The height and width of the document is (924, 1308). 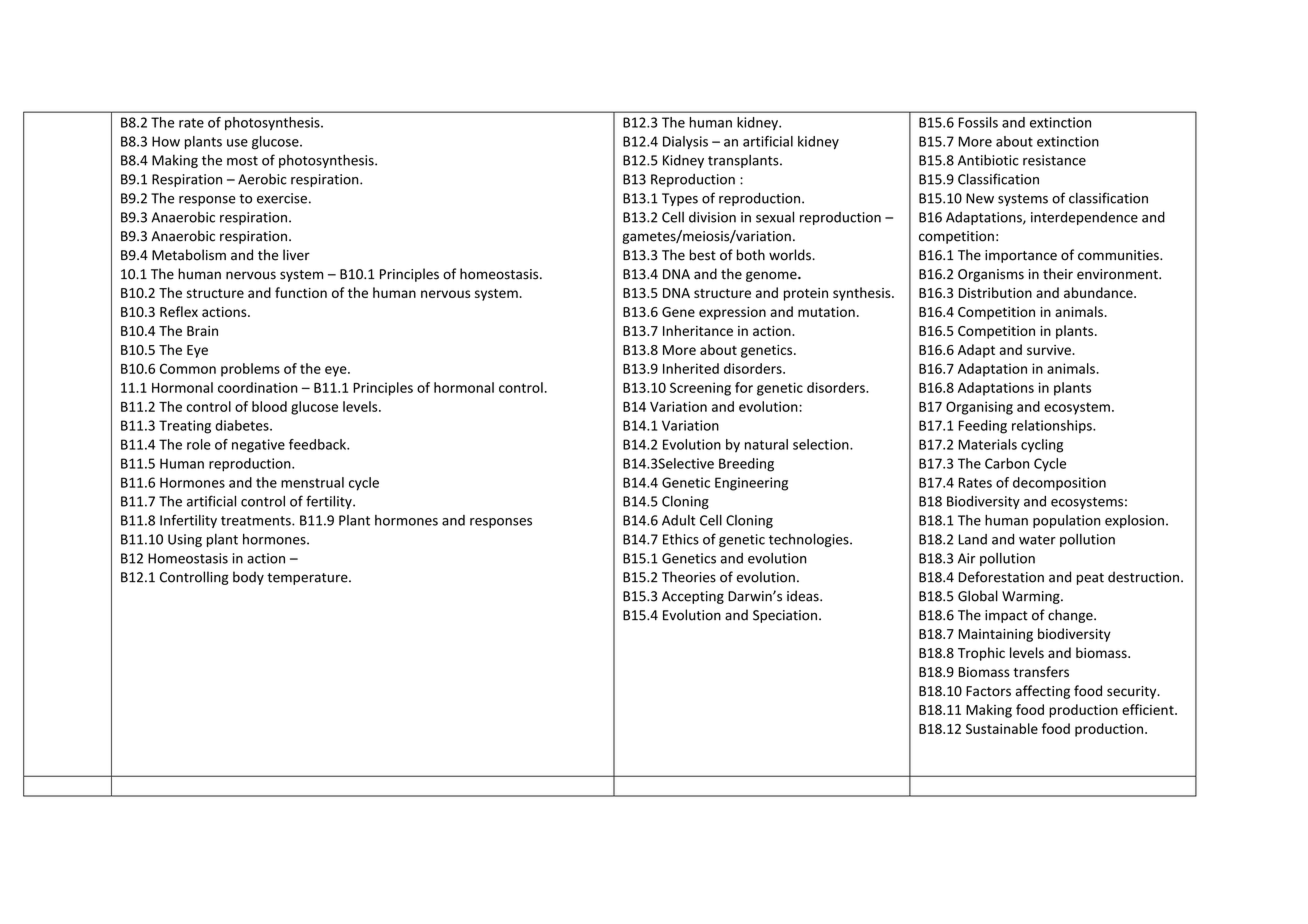 What do you see at coordinates (242, 161) in the document?
I see `most` at bounding box center [242, 161].
